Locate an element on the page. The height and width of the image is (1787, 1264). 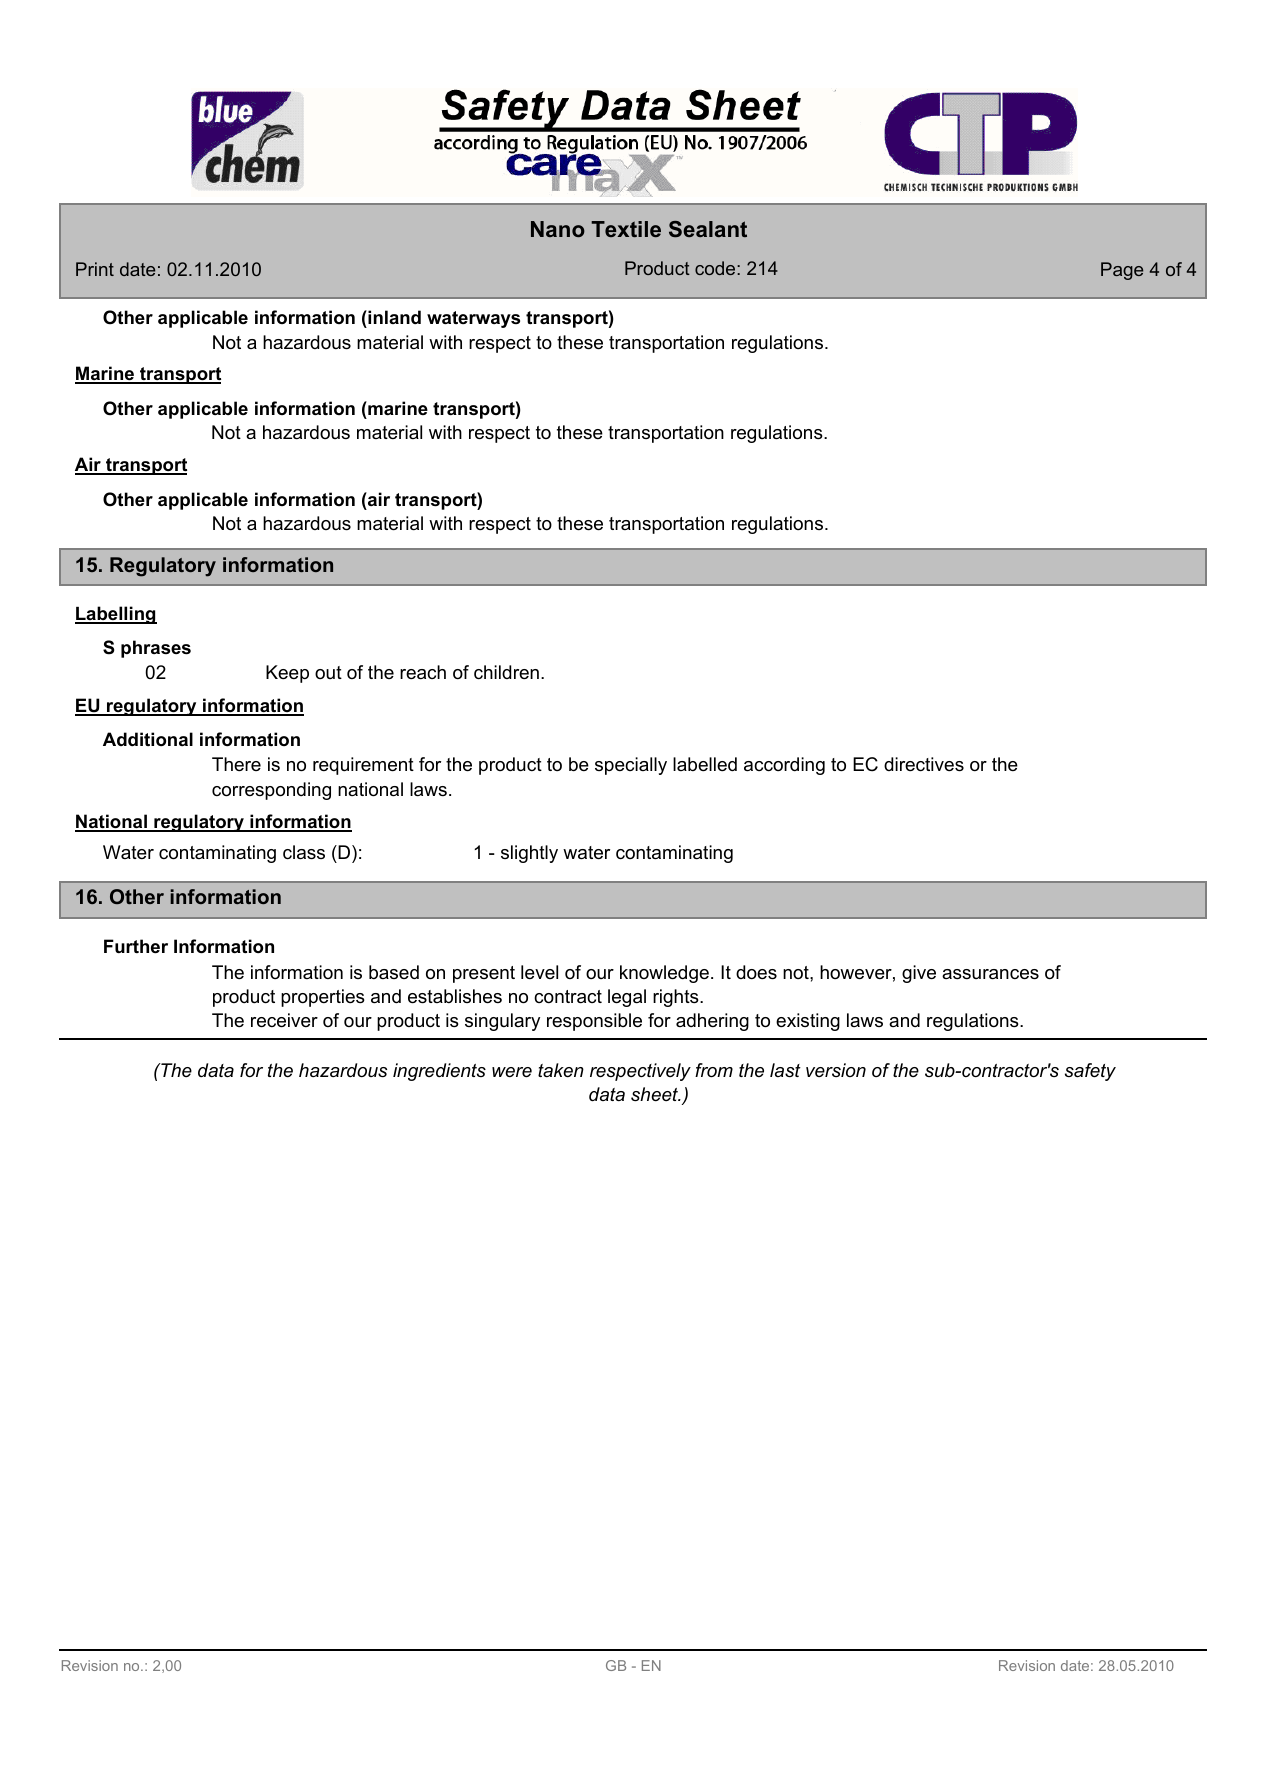
Labelling is located at coordinates (116, 615).
